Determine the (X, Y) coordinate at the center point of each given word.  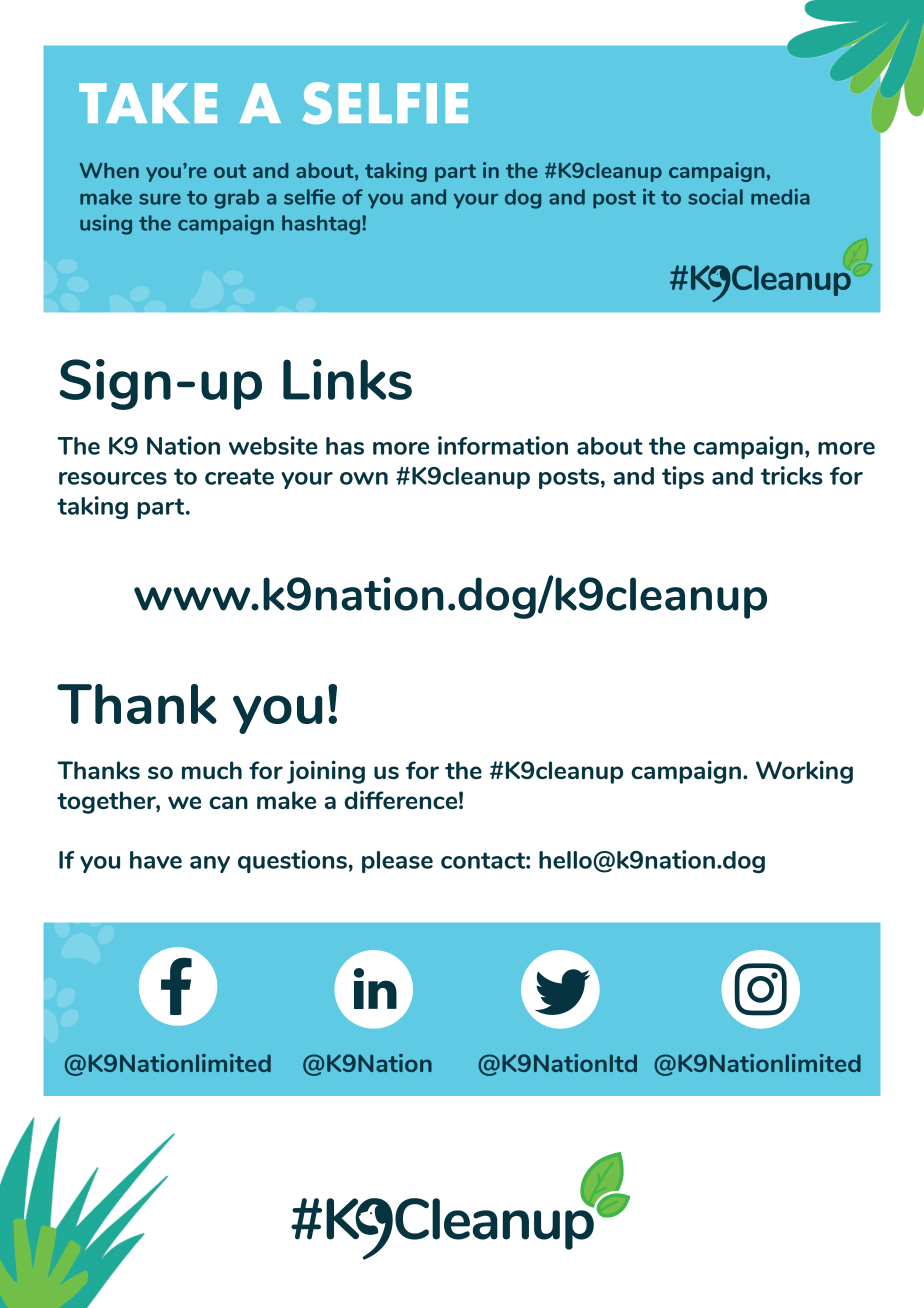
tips (683, 477)
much (212, 770)
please (397, 862)
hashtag (322, 225)
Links (347, 379)
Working (804, 772)
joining (326, 772)
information (503, 445)
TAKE (148, 103)
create (239, 476)
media (780, 196)
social (715, 196)
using (106, 224)
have (156, 860)
